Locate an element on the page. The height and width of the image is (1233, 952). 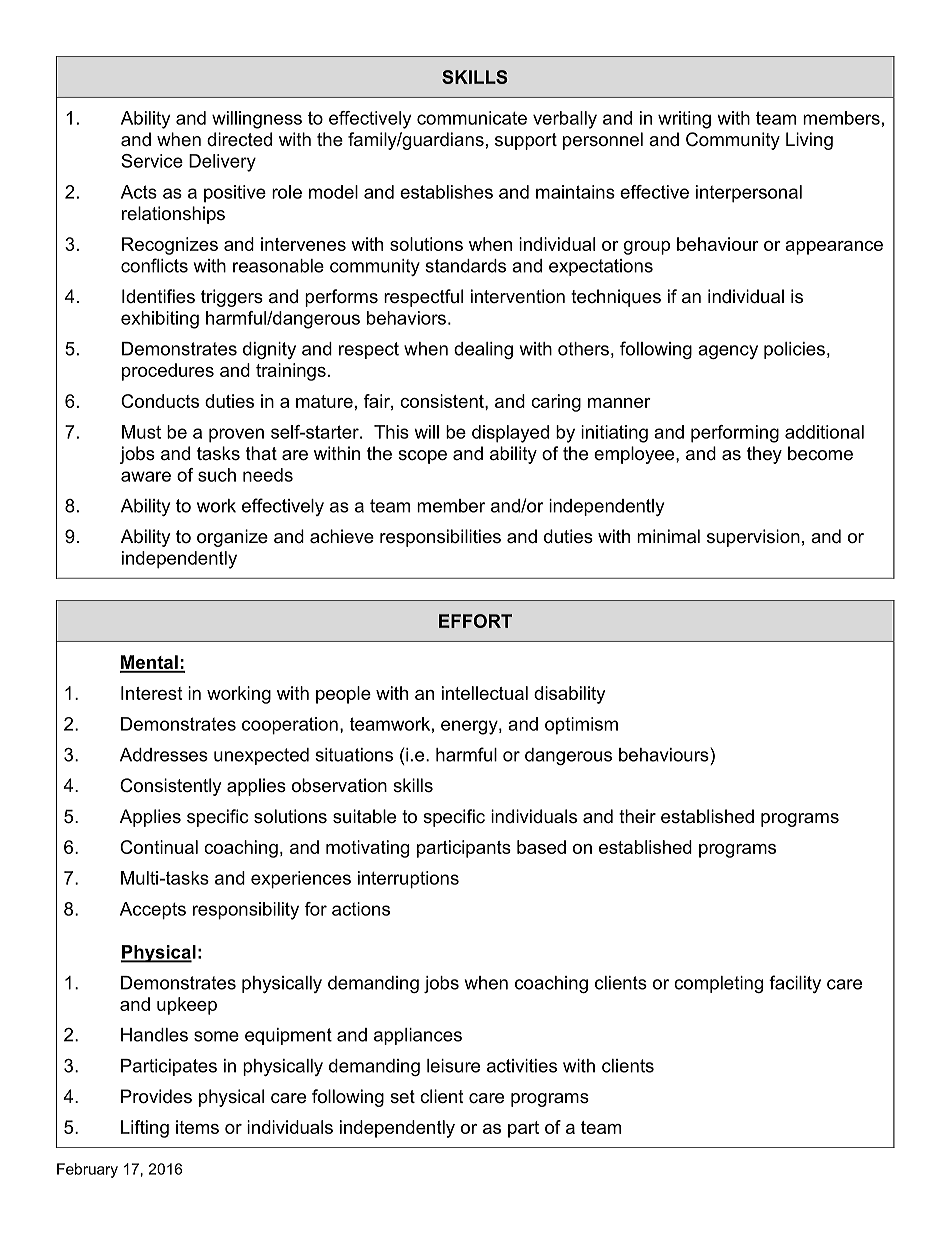
completing is located at coordinates (718, 984).
